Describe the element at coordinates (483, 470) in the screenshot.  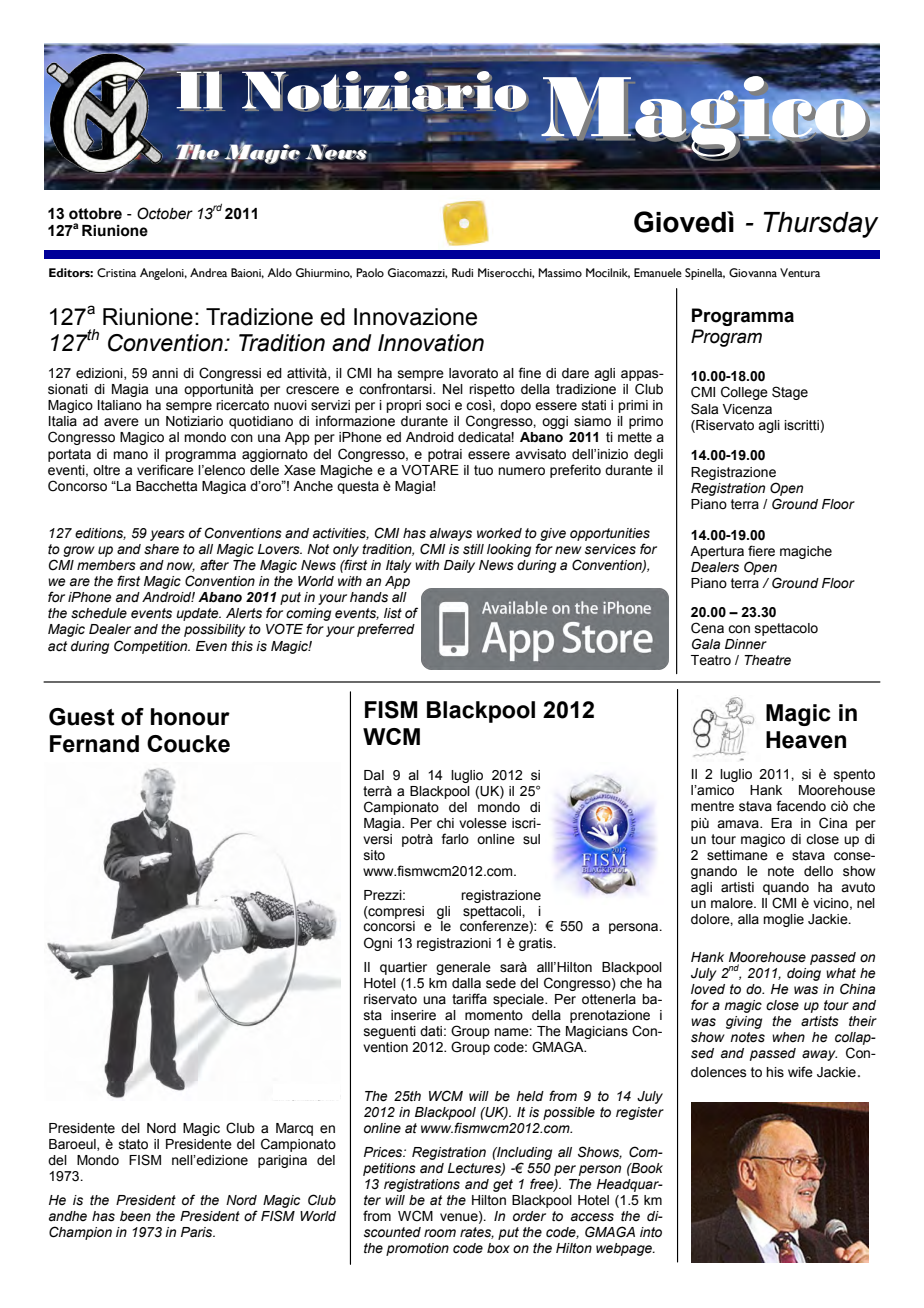
I see `tuo` at that location.
